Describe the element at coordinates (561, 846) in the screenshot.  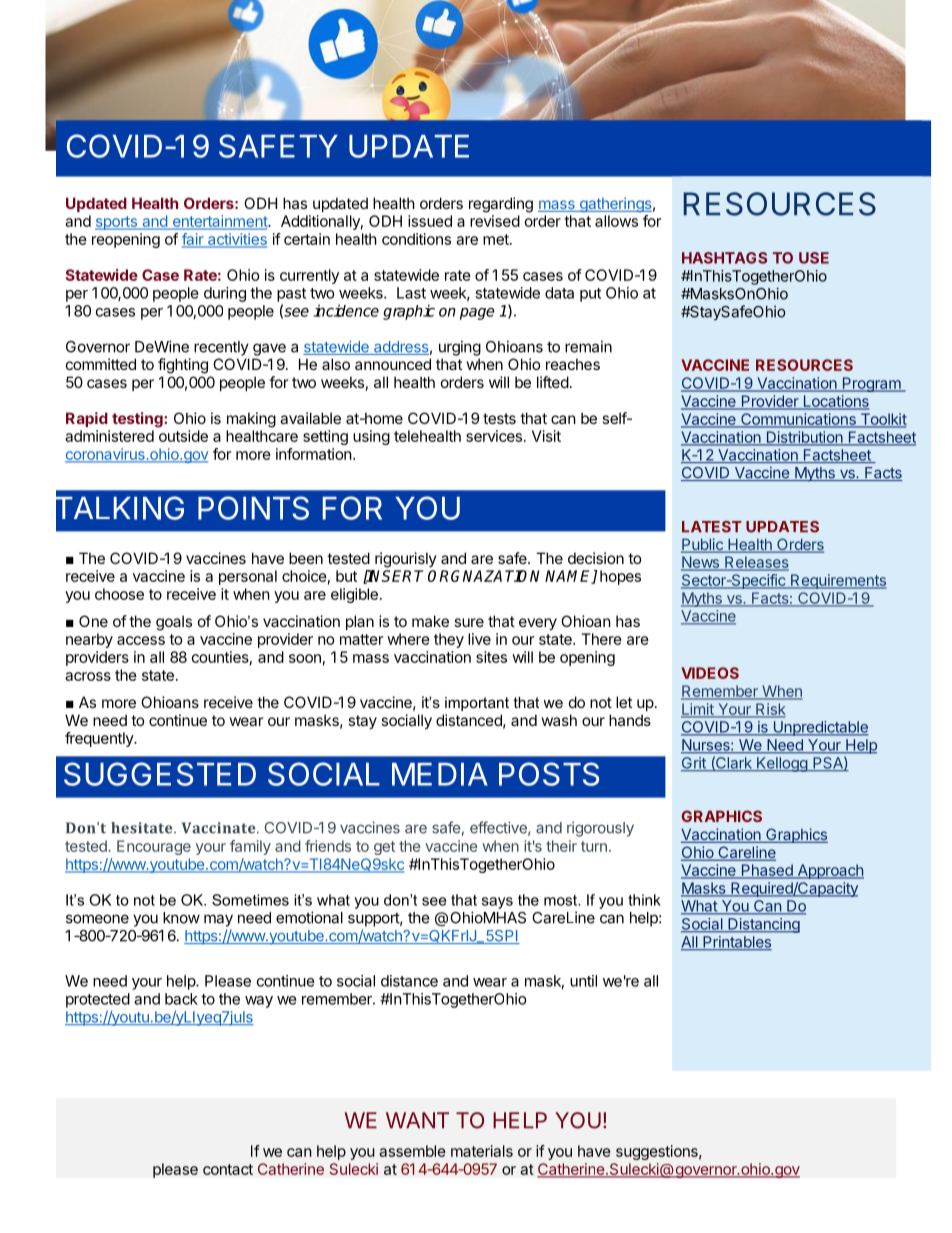
I see `their` at that location.
